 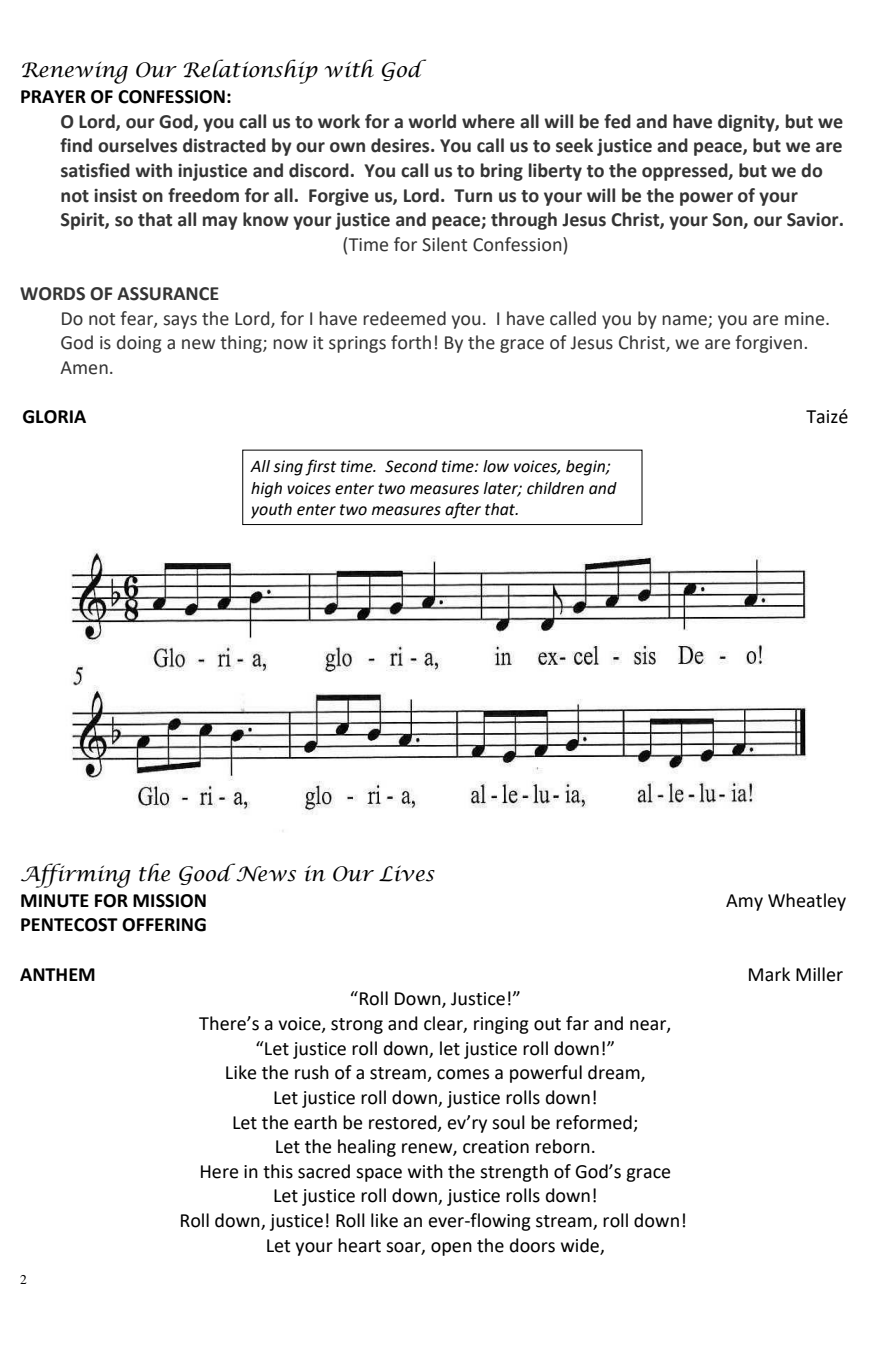 I want to click on ourselves, so click(x=137, y=145).
